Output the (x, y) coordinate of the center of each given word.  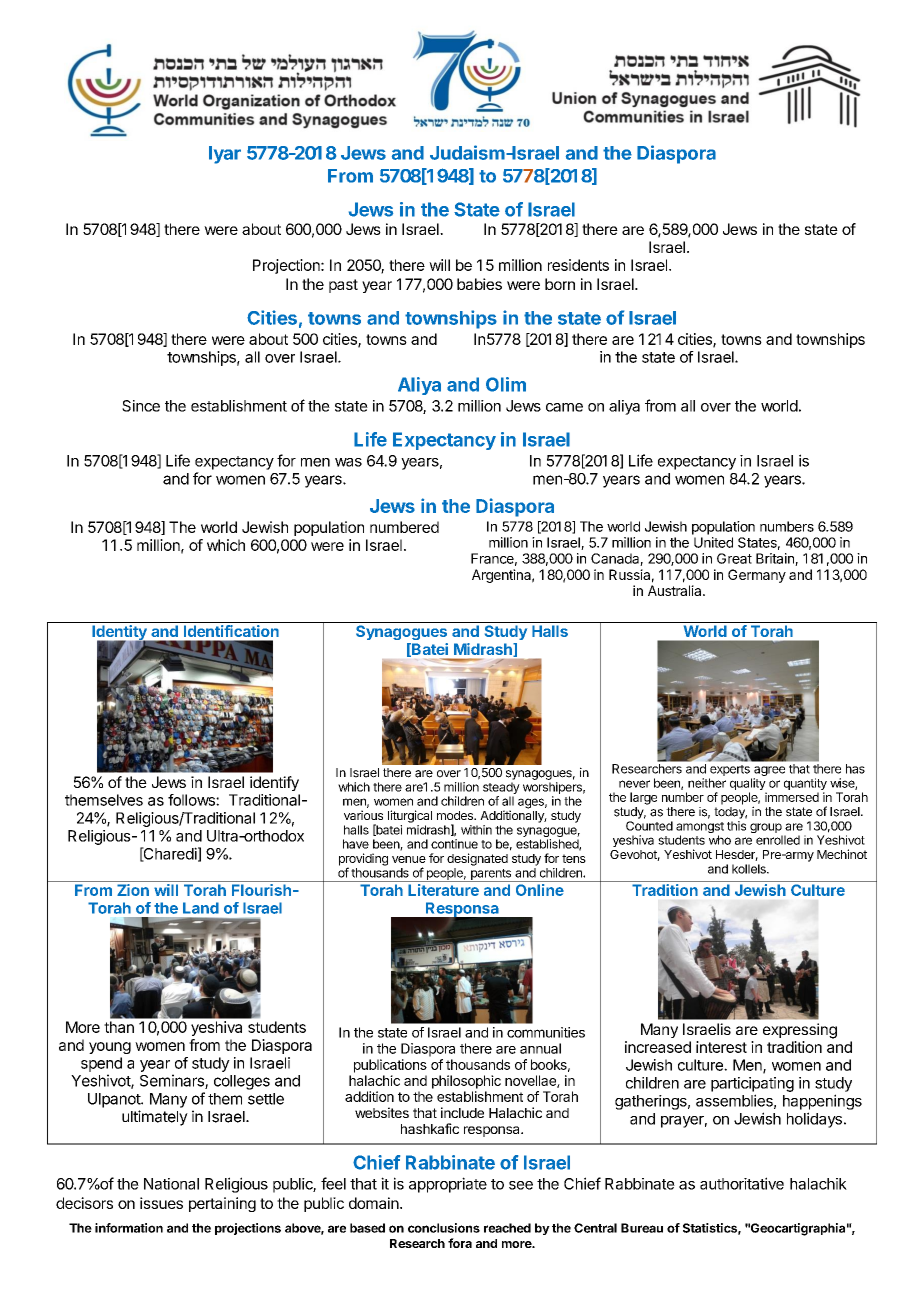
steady (501, 789)
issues (161, 1203)
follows (192, 800)
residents (578, 265)
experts (730, 770)
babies (479, 284)
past (343, 286)
